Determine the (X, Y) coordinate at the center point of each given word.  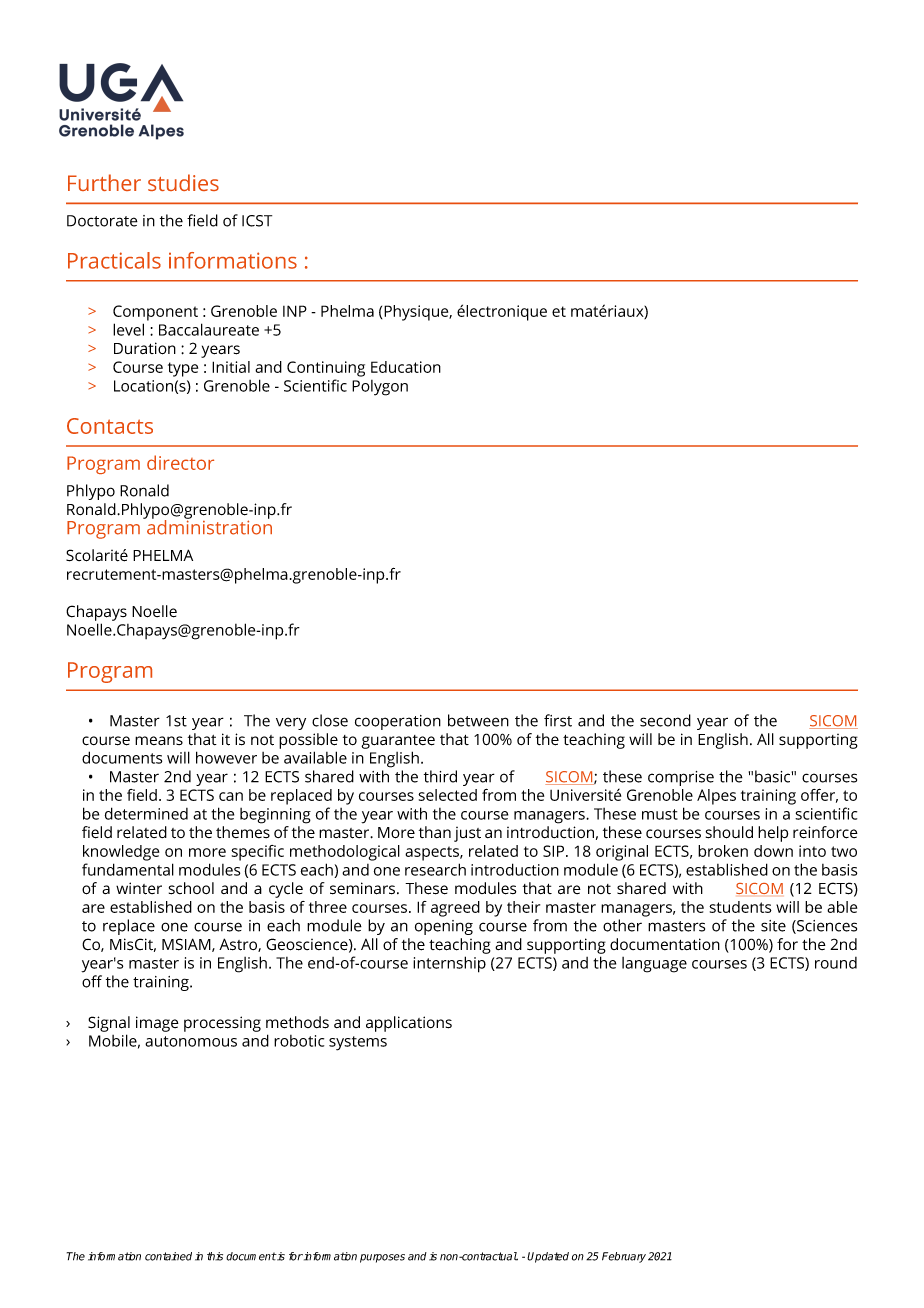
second (665, 720)
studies (183, 182)
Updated (548, 1257)
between (478, 720)
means (159, 740)
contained (168, 1256)
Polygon (380, 388)
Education (406, 367)
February (624, 1257)
